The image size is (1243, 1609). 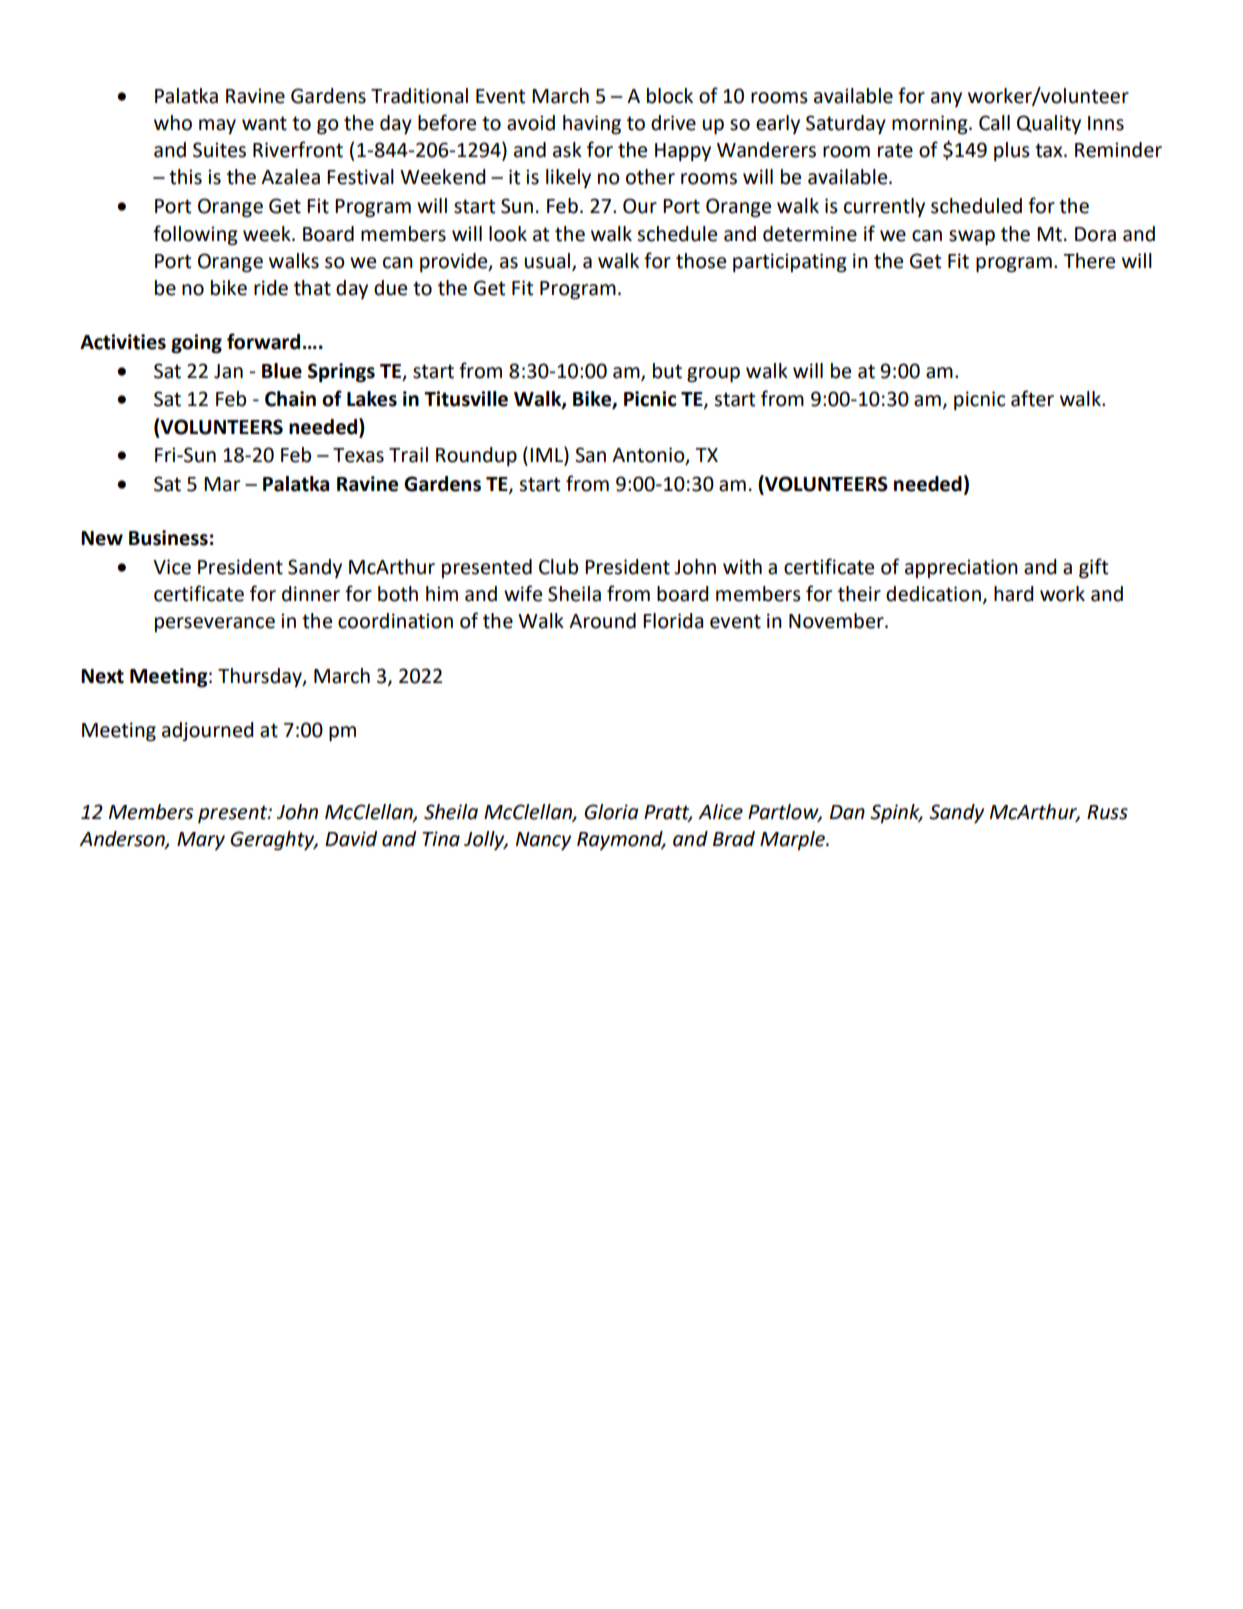 What do you see at coordinates (217, 126) in the image?
I see `may` at bounding box center [217, 126].
